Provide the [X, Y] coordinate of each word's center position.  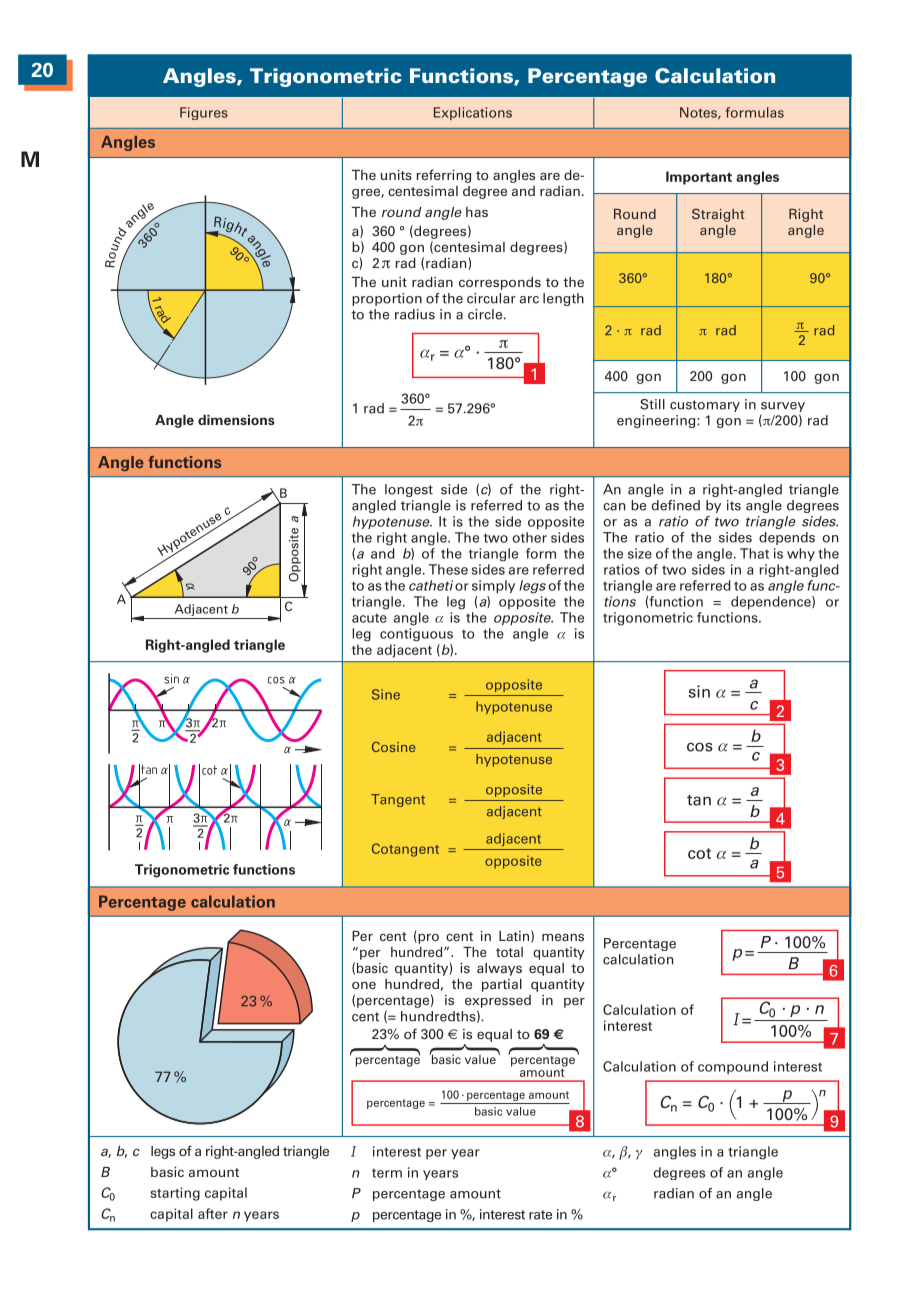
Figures [204, 113]
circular [491, 298]
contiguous [416, 635]
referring [443, 176]
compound [733, 1067]
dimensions [236, 420]
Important [699, 178]
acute [369, 618]
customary [705, 406]
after [213, 1213]
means [563, 937]
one [364, 985]
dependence [772, 602]
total [509, 952]
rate [540, 1215]
